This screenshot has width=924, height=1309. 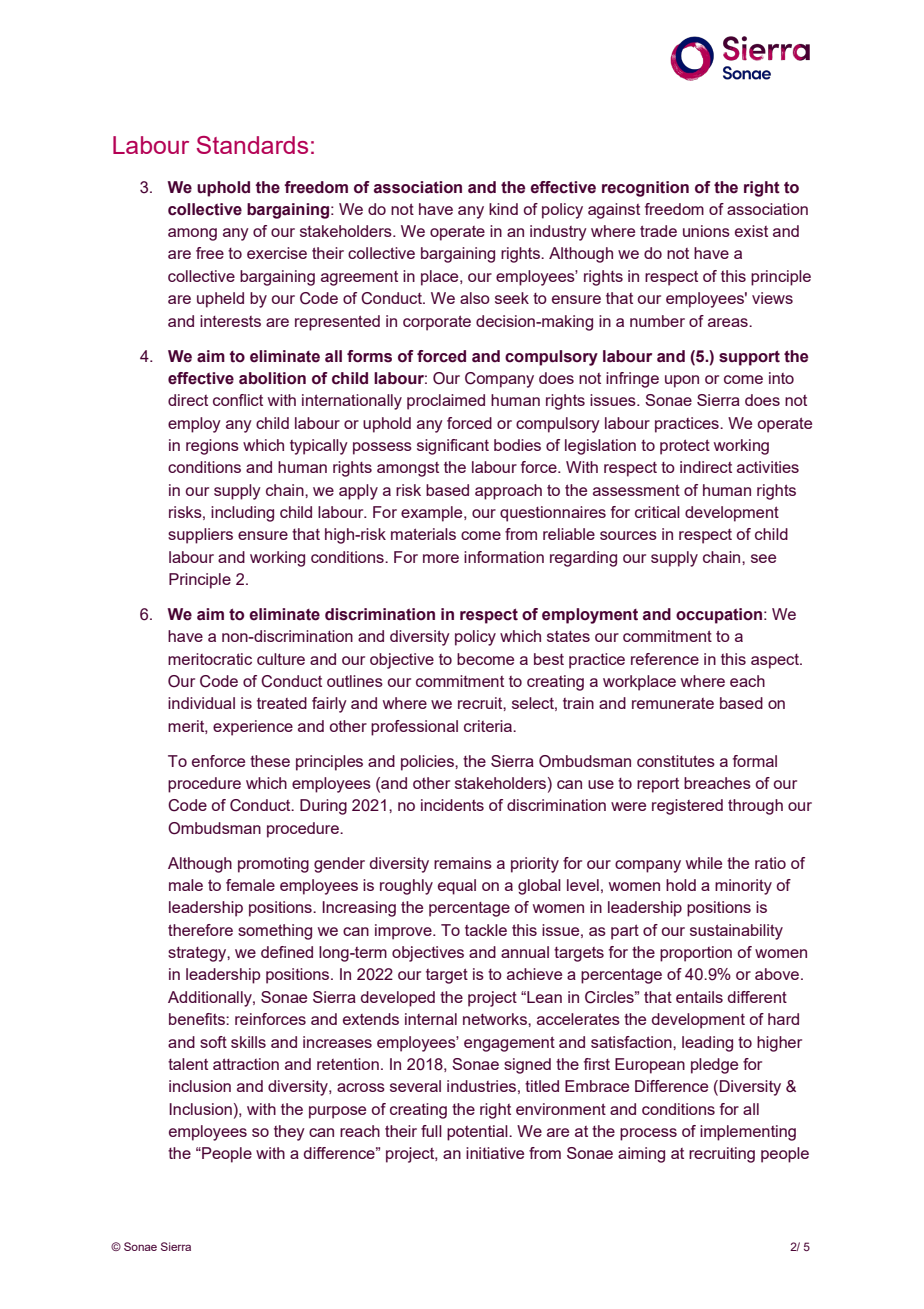 I want to click on Standards, so click(x=252, y=145).
